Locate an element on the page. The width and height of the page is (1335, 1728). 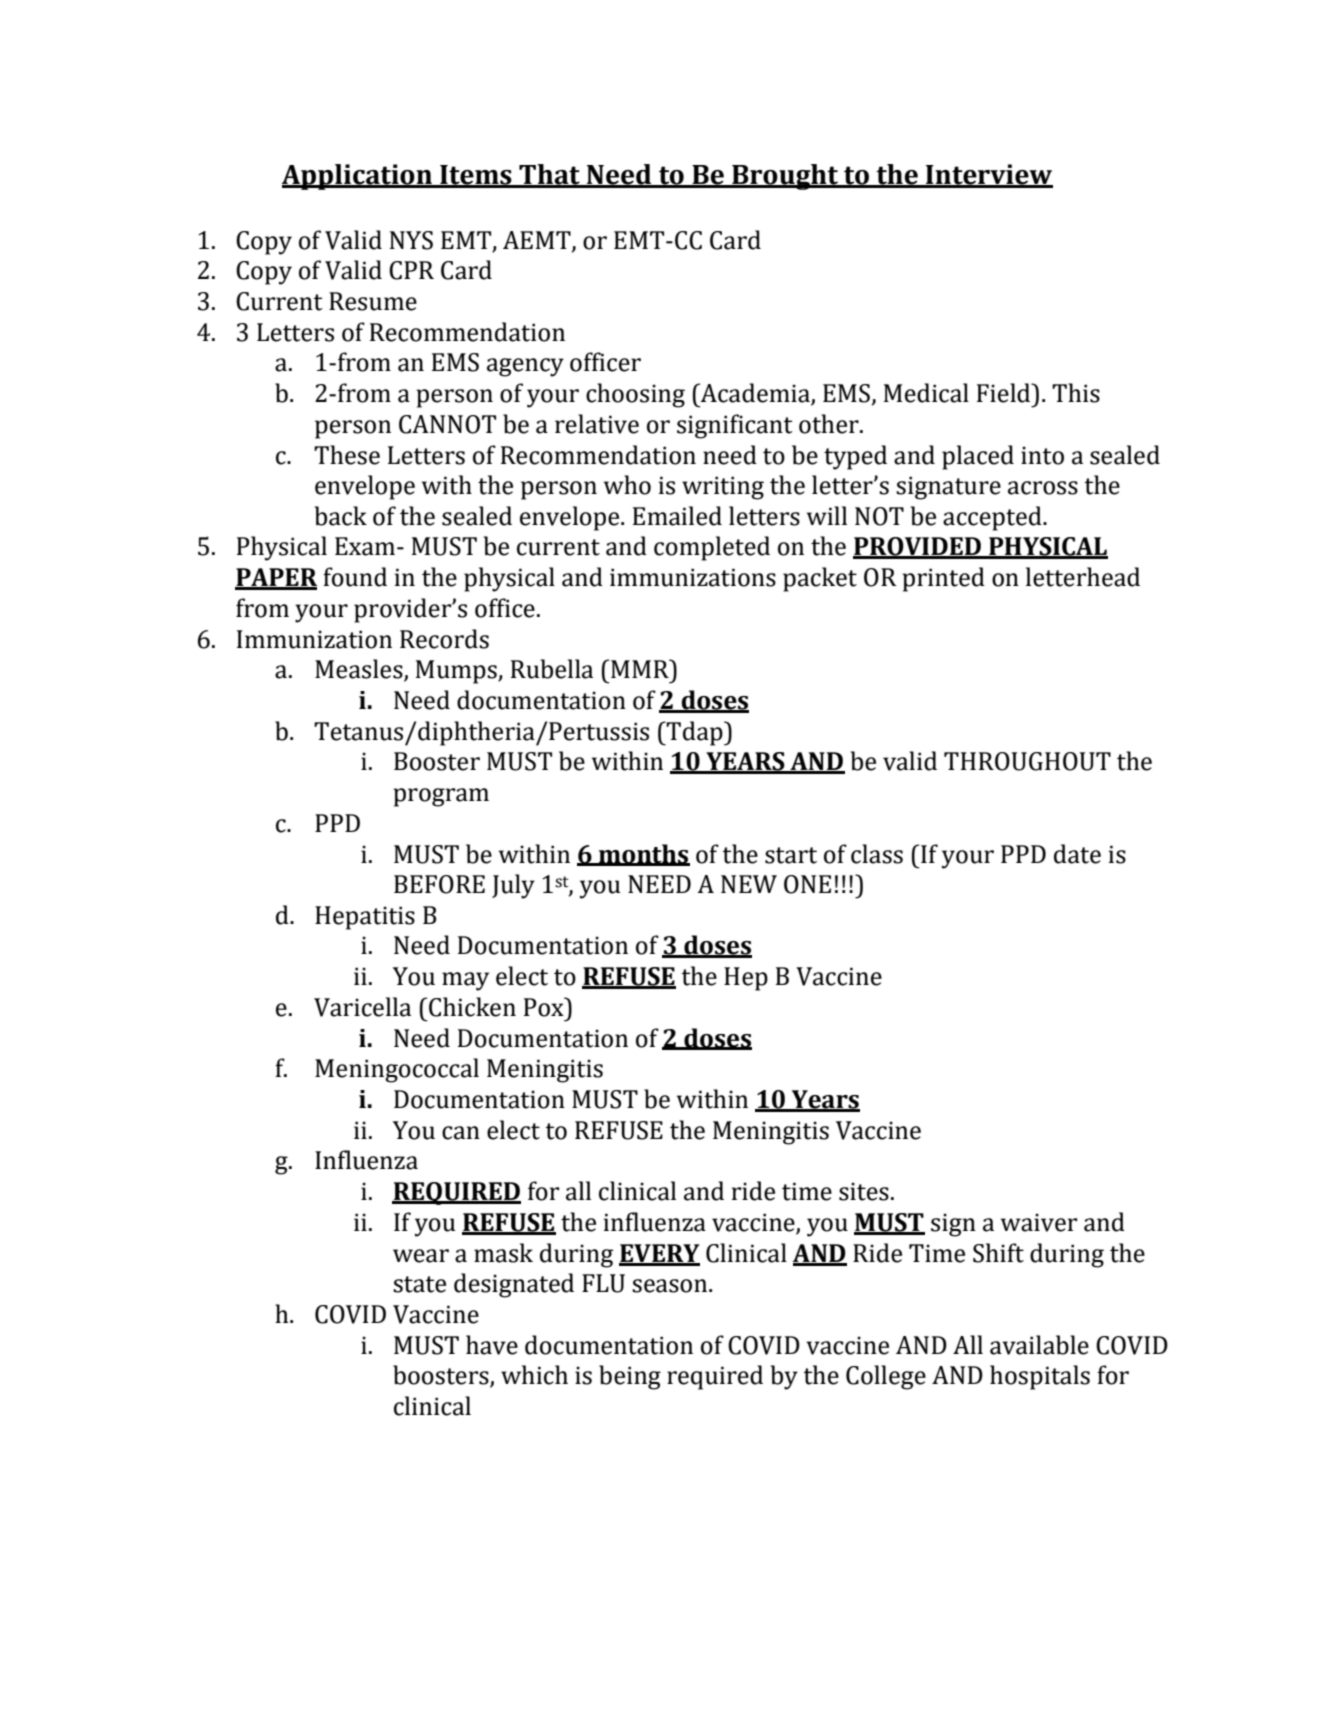
program is located at coordinates (441, 797).
